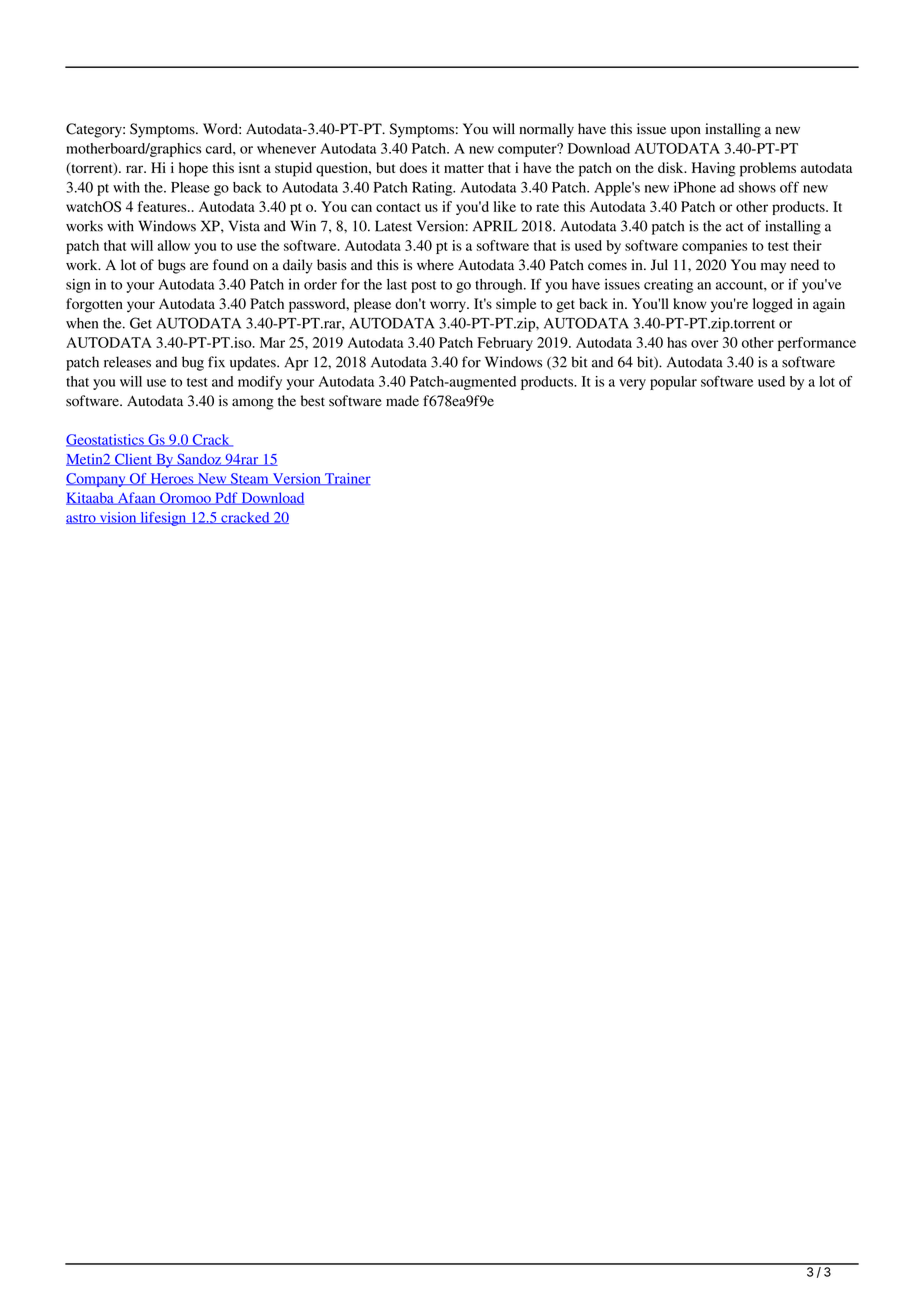 This image has width=924, height=1308. Describe the element at coordinates (546, 130) in the image. I see `normally` at that location.
